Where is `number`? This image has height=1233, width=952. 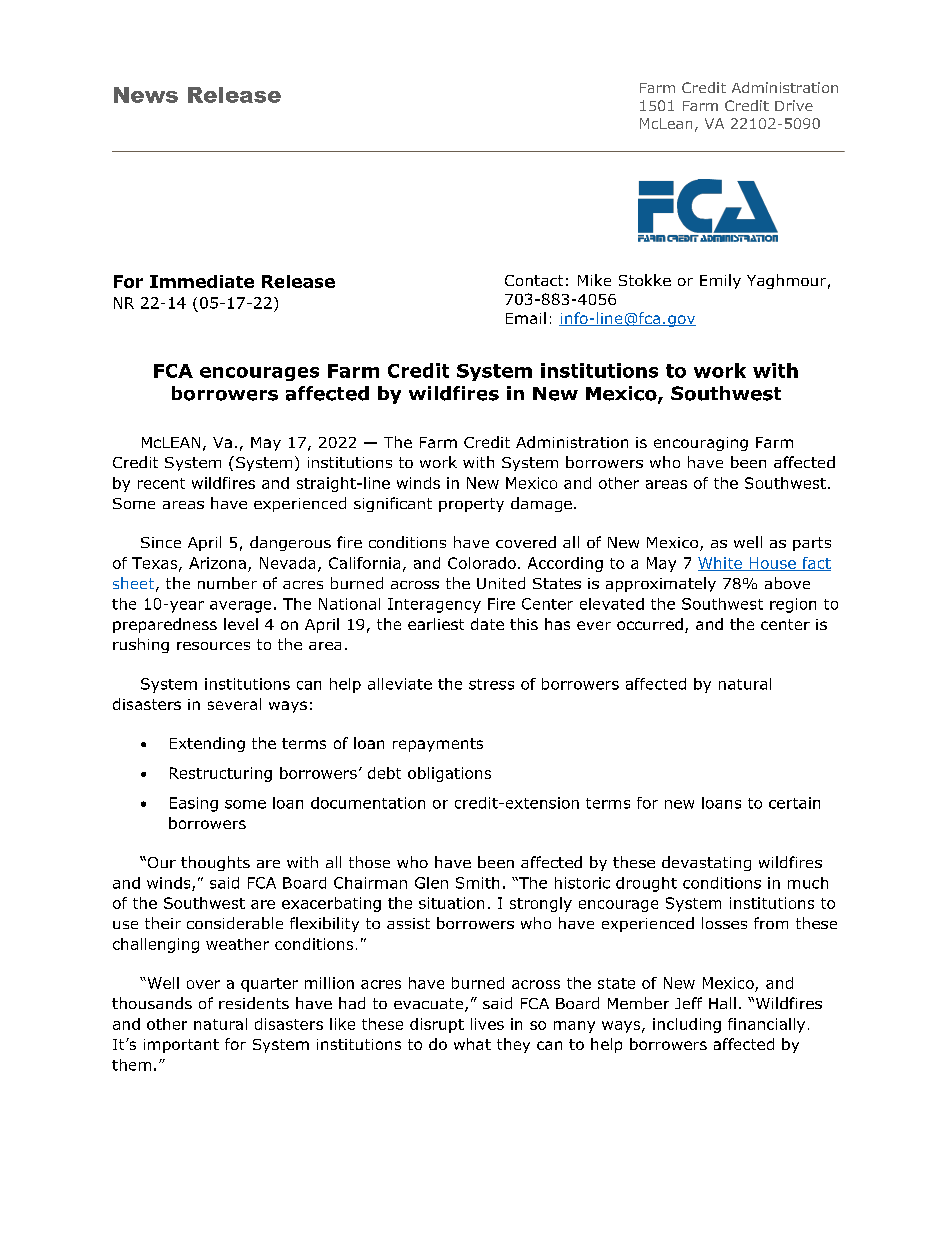
number is located at coordinates (227, 583).
